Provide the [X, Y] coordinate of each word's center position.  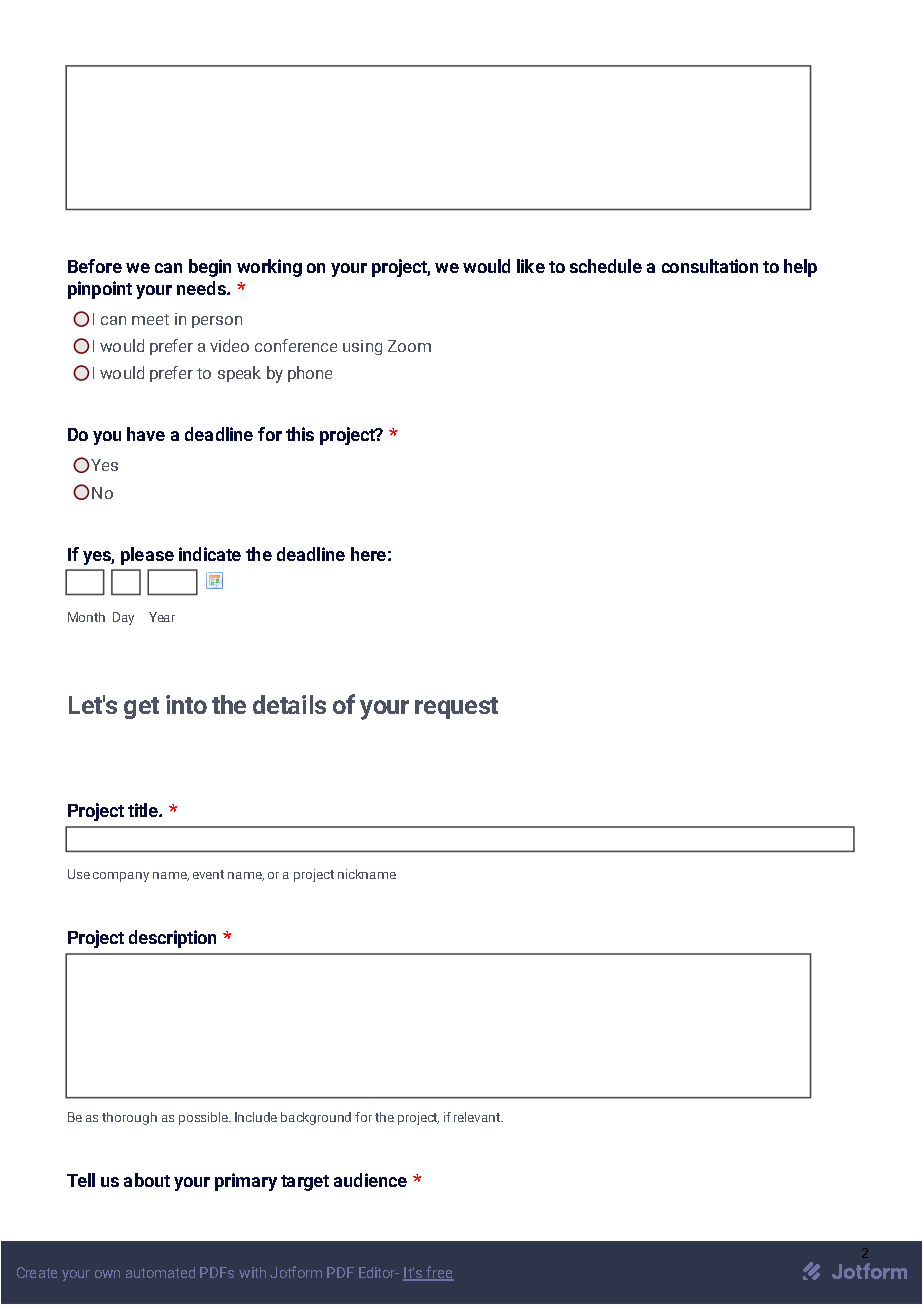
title [144, 810]
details [289, 704]
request [456, 708]
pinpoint [100, 290]
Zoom [409, 346]
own [107, 1274]
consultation [710, 266]
